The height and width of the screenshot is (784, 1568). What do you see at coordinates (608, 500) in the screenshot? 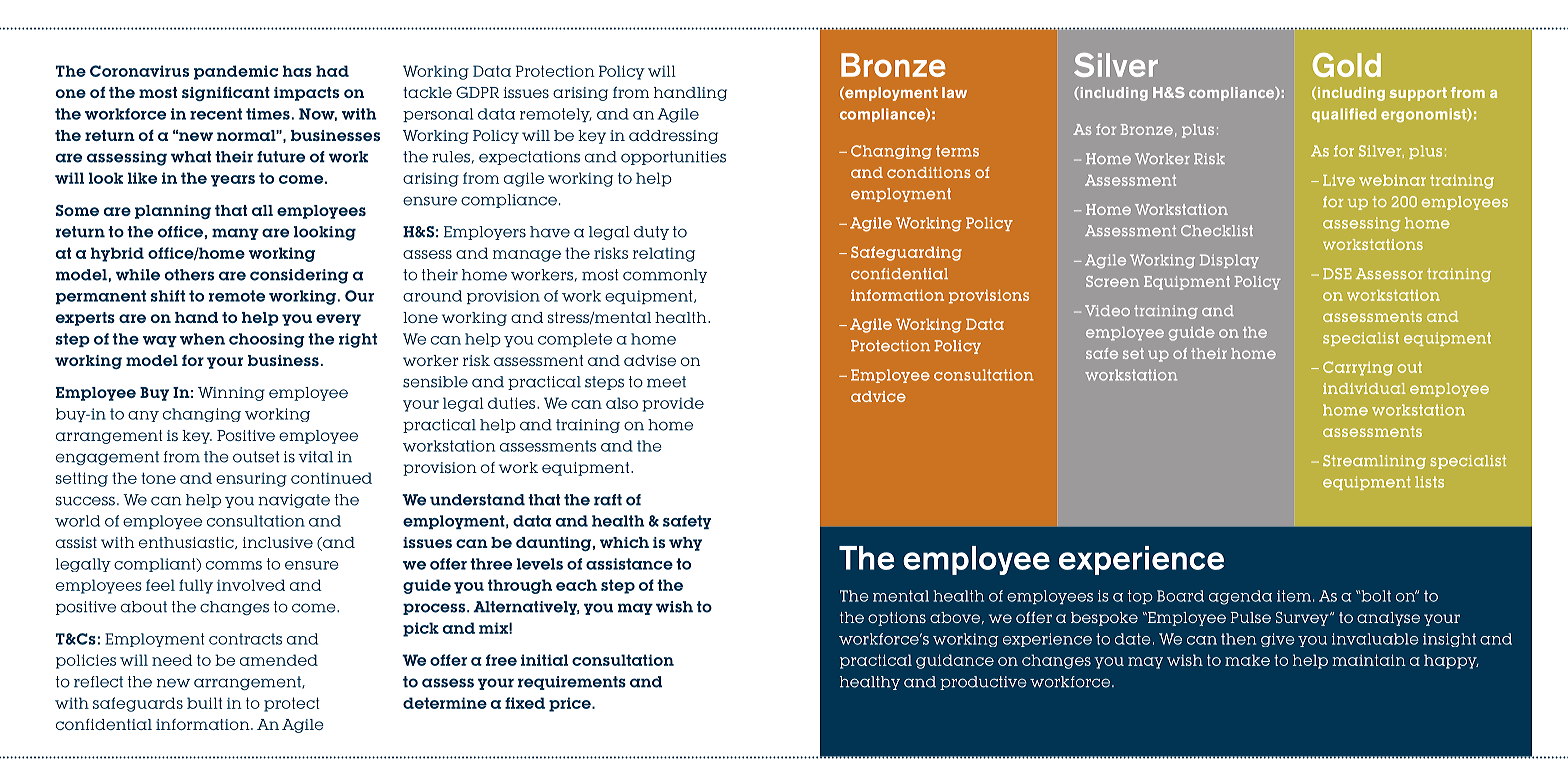
I see `raft` at bounding box center [608, 500].
